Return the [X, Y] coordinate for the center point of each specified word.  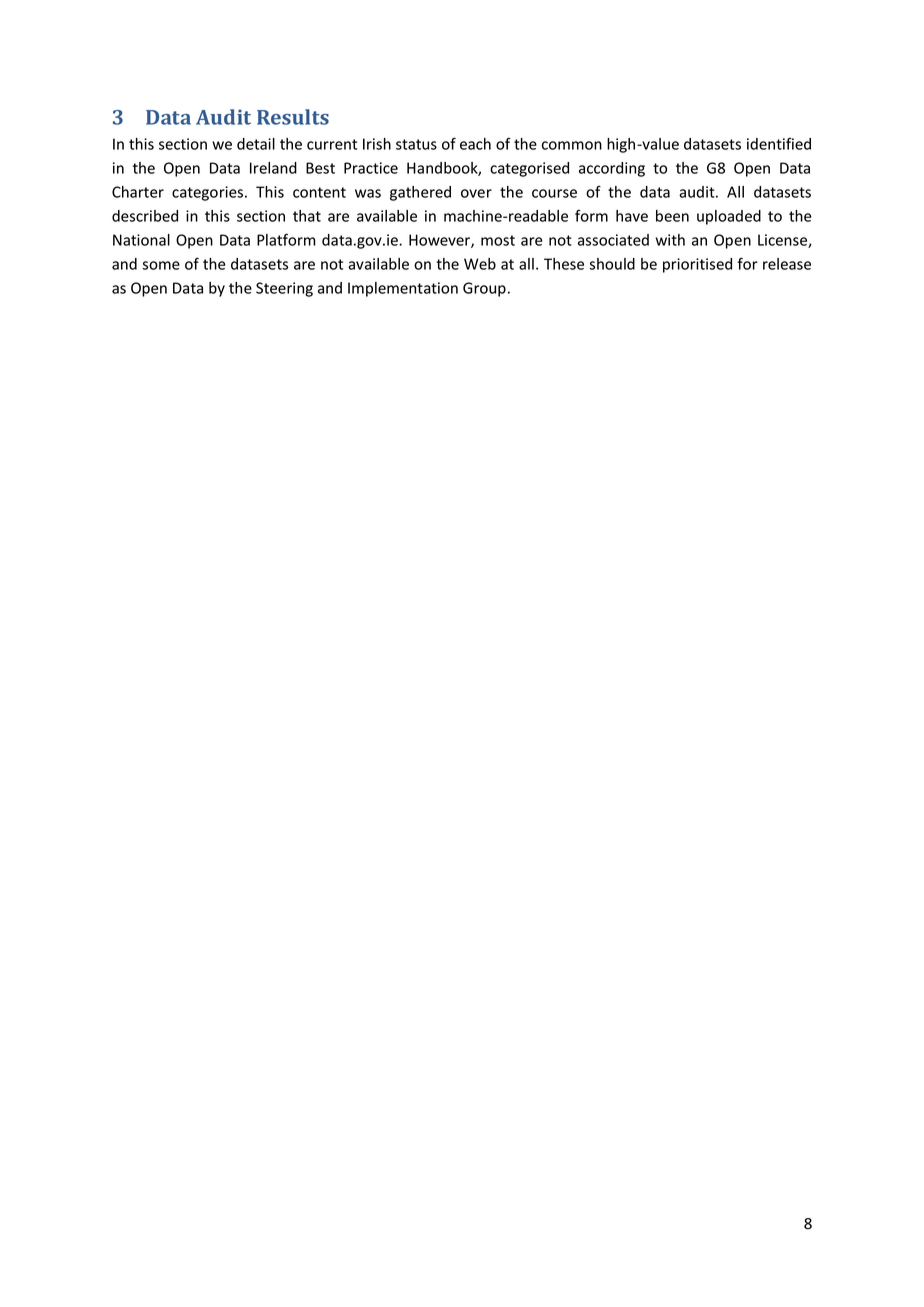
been [672, 216]
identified [779, 144]
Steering [284, 289]
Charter [138, 192]
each [475, 144]
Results [293, 117]
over [476, 193]
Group [484, 289]
